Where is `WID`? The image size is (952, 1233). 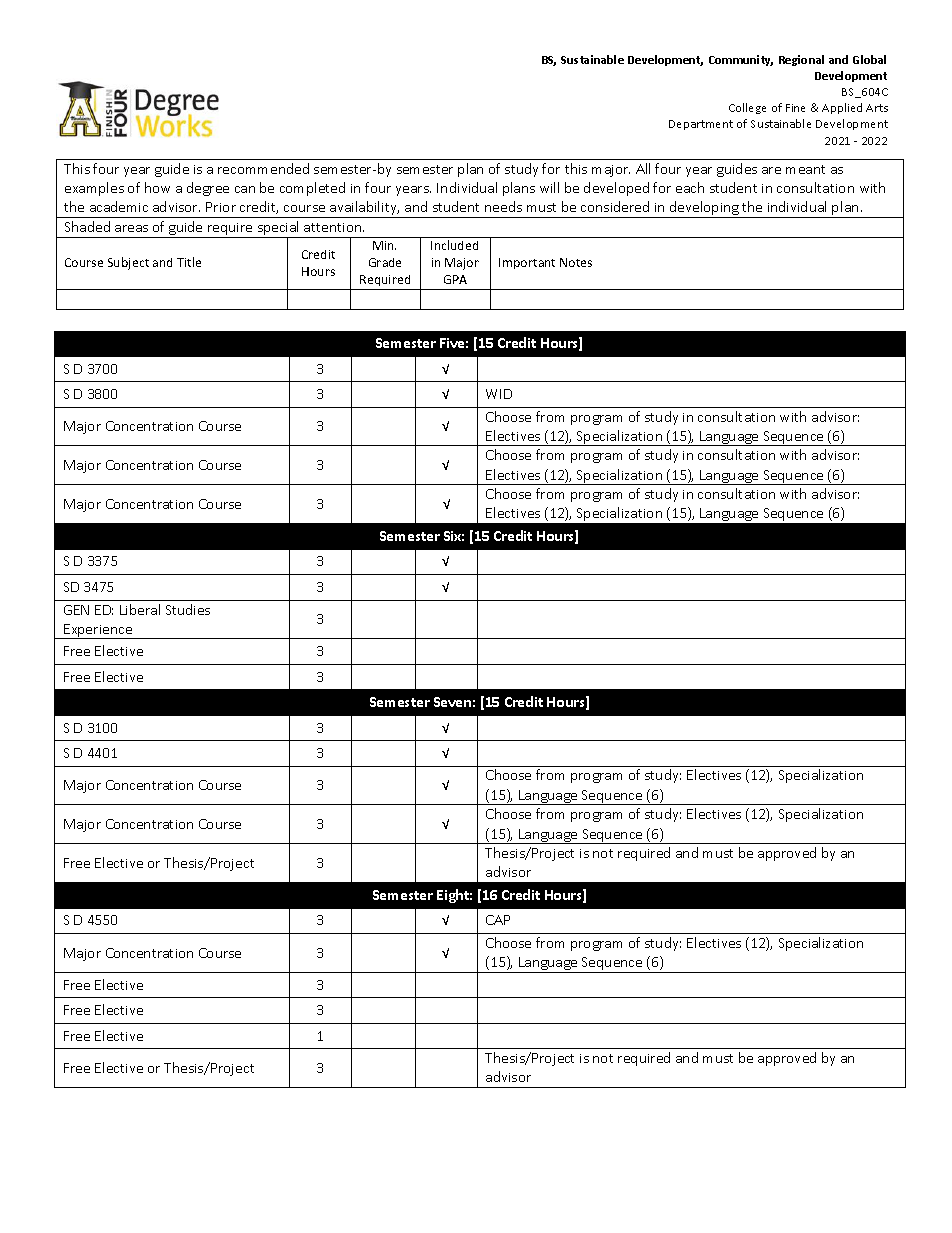 WID is located at coordinates (499, 394).
